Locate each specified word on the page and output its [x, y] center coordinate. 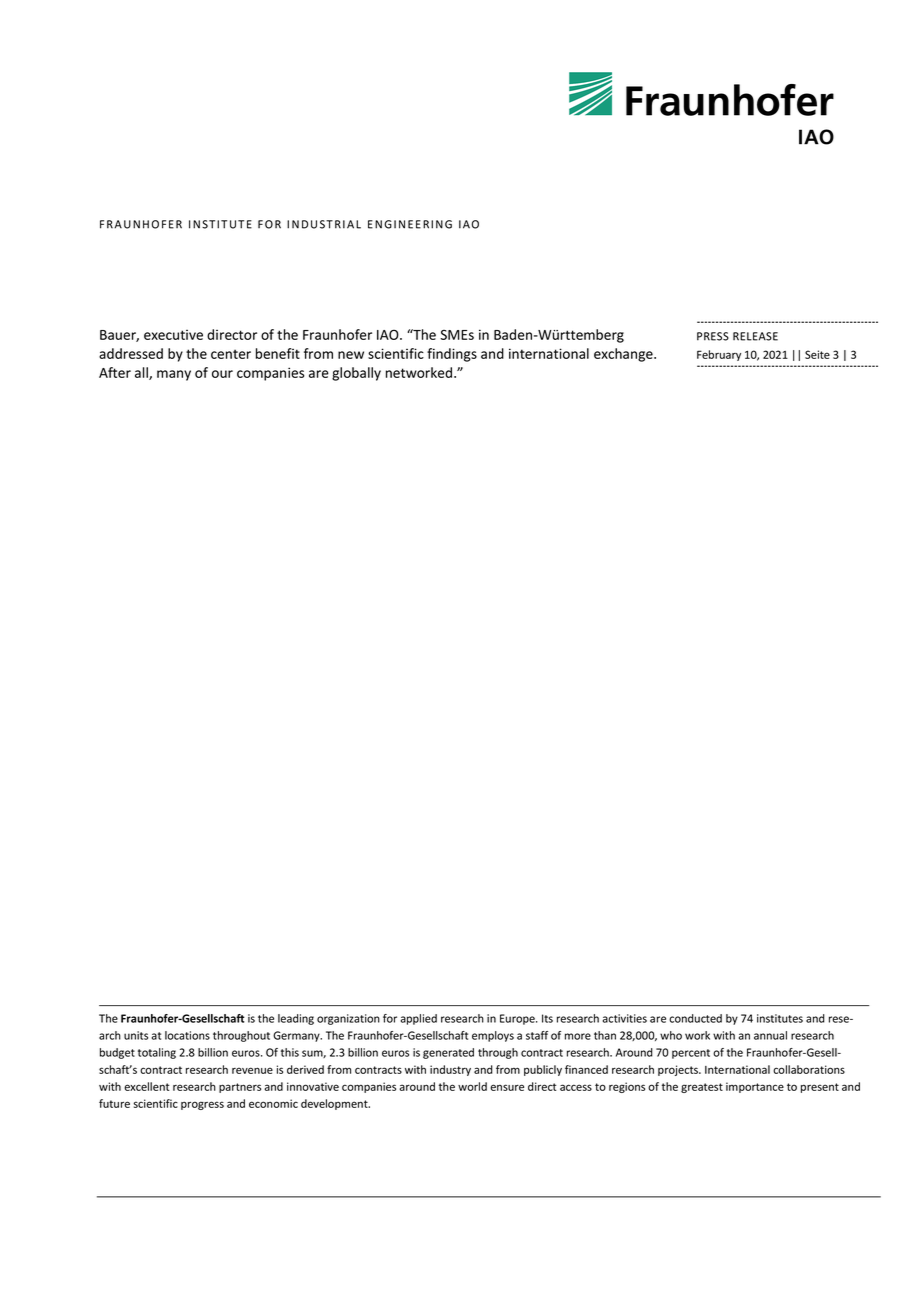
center [231, 354]
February [719, 355]
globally [356, 374]
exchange [624, 355]
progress [202, 1105]
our [222, 374]
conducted [695, 1018]
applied [419, 1019]
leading [296, 1019]
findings [452, 355]
